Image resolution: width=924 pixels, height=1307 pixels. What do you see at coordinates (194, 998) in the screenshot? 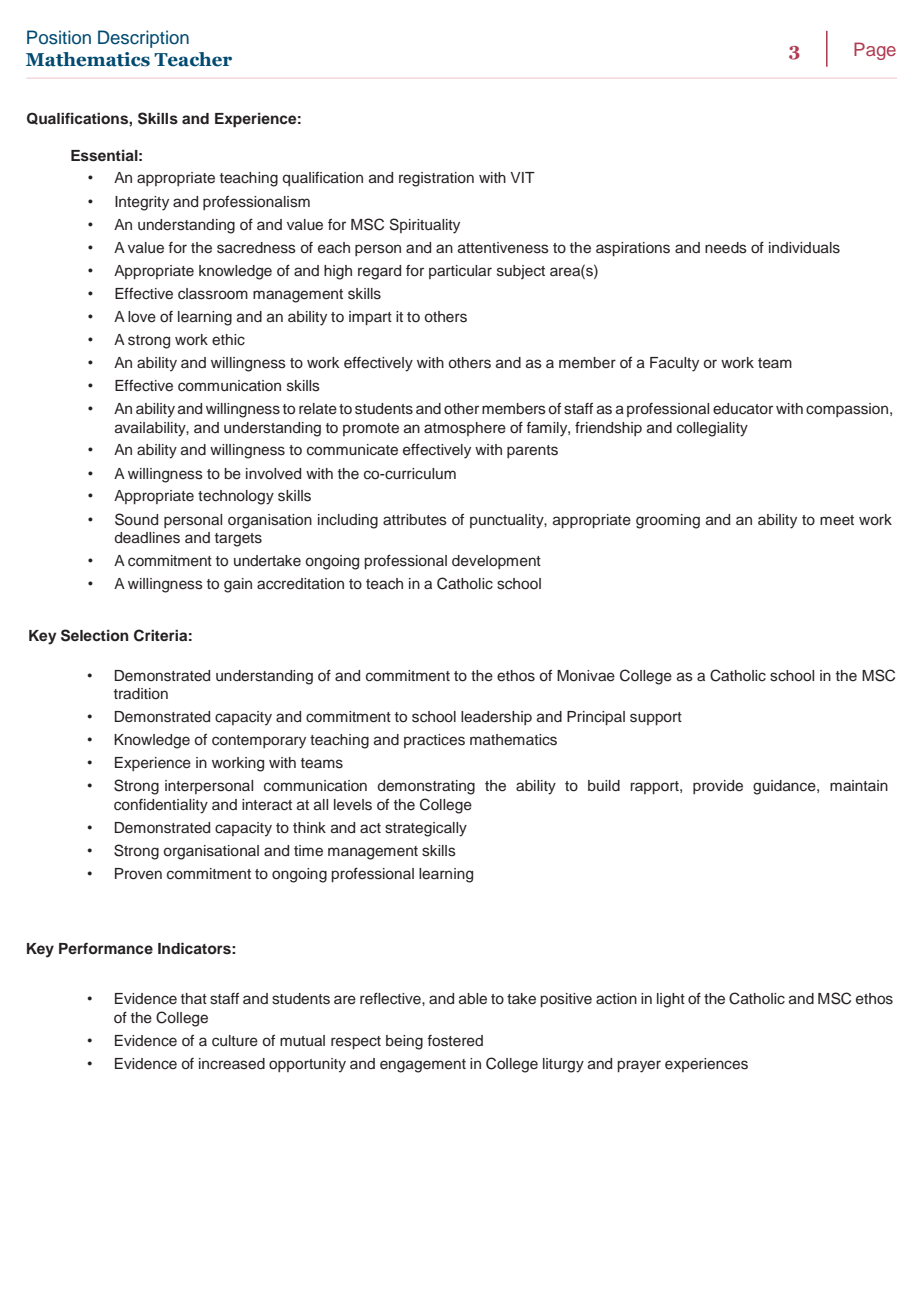
I see `that` at bounding box center [194, 998].
